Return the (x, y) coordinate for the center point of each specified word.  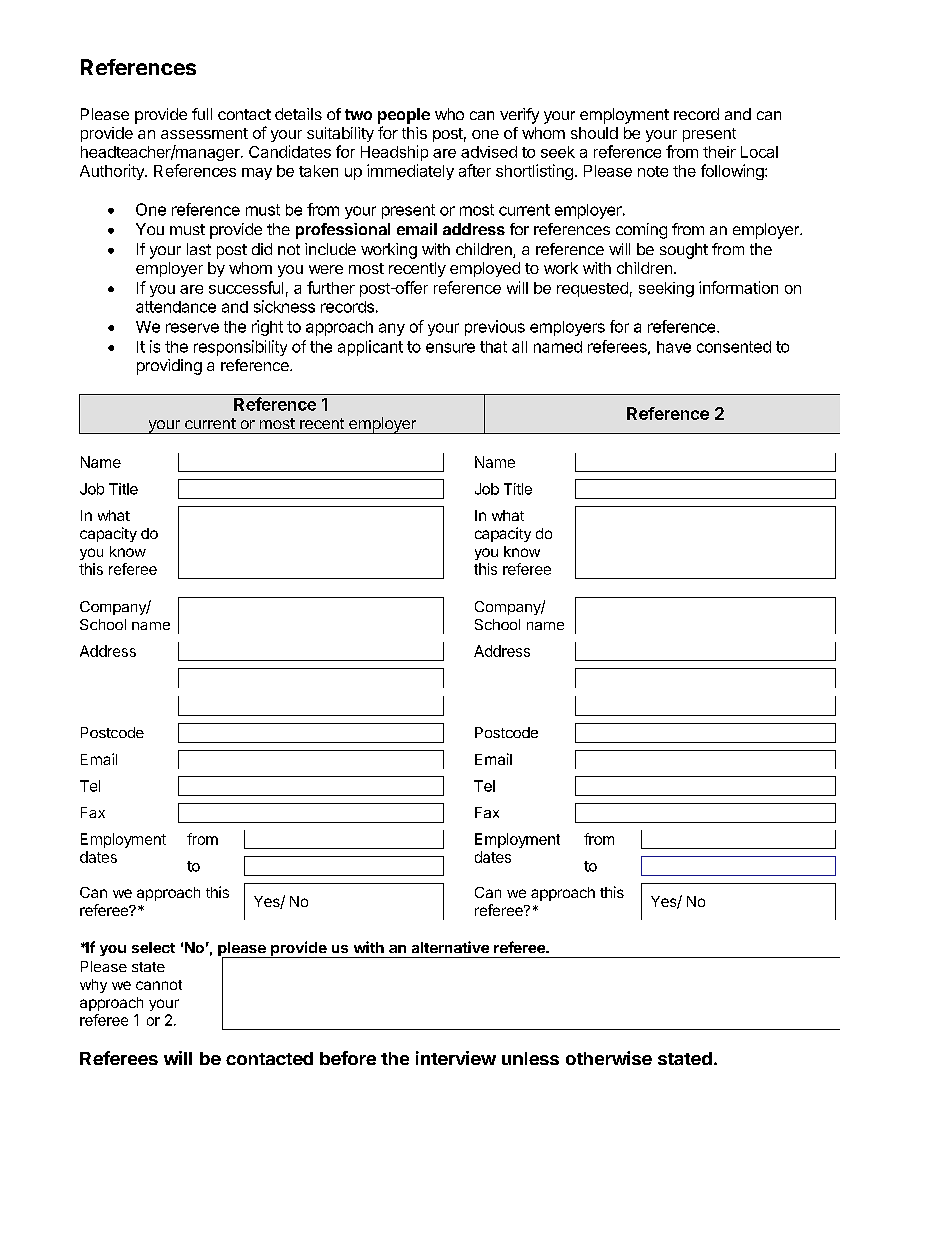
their (719, 152)
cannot (159, 985)
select (153, 947)
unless (530, 1058)
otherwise (609, 1058)
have (674, 347)
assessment (204, 133)
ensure (450, 348)
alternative (450, 947)
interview (456, 1058)
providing (169, 367)
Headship (394, 153)
